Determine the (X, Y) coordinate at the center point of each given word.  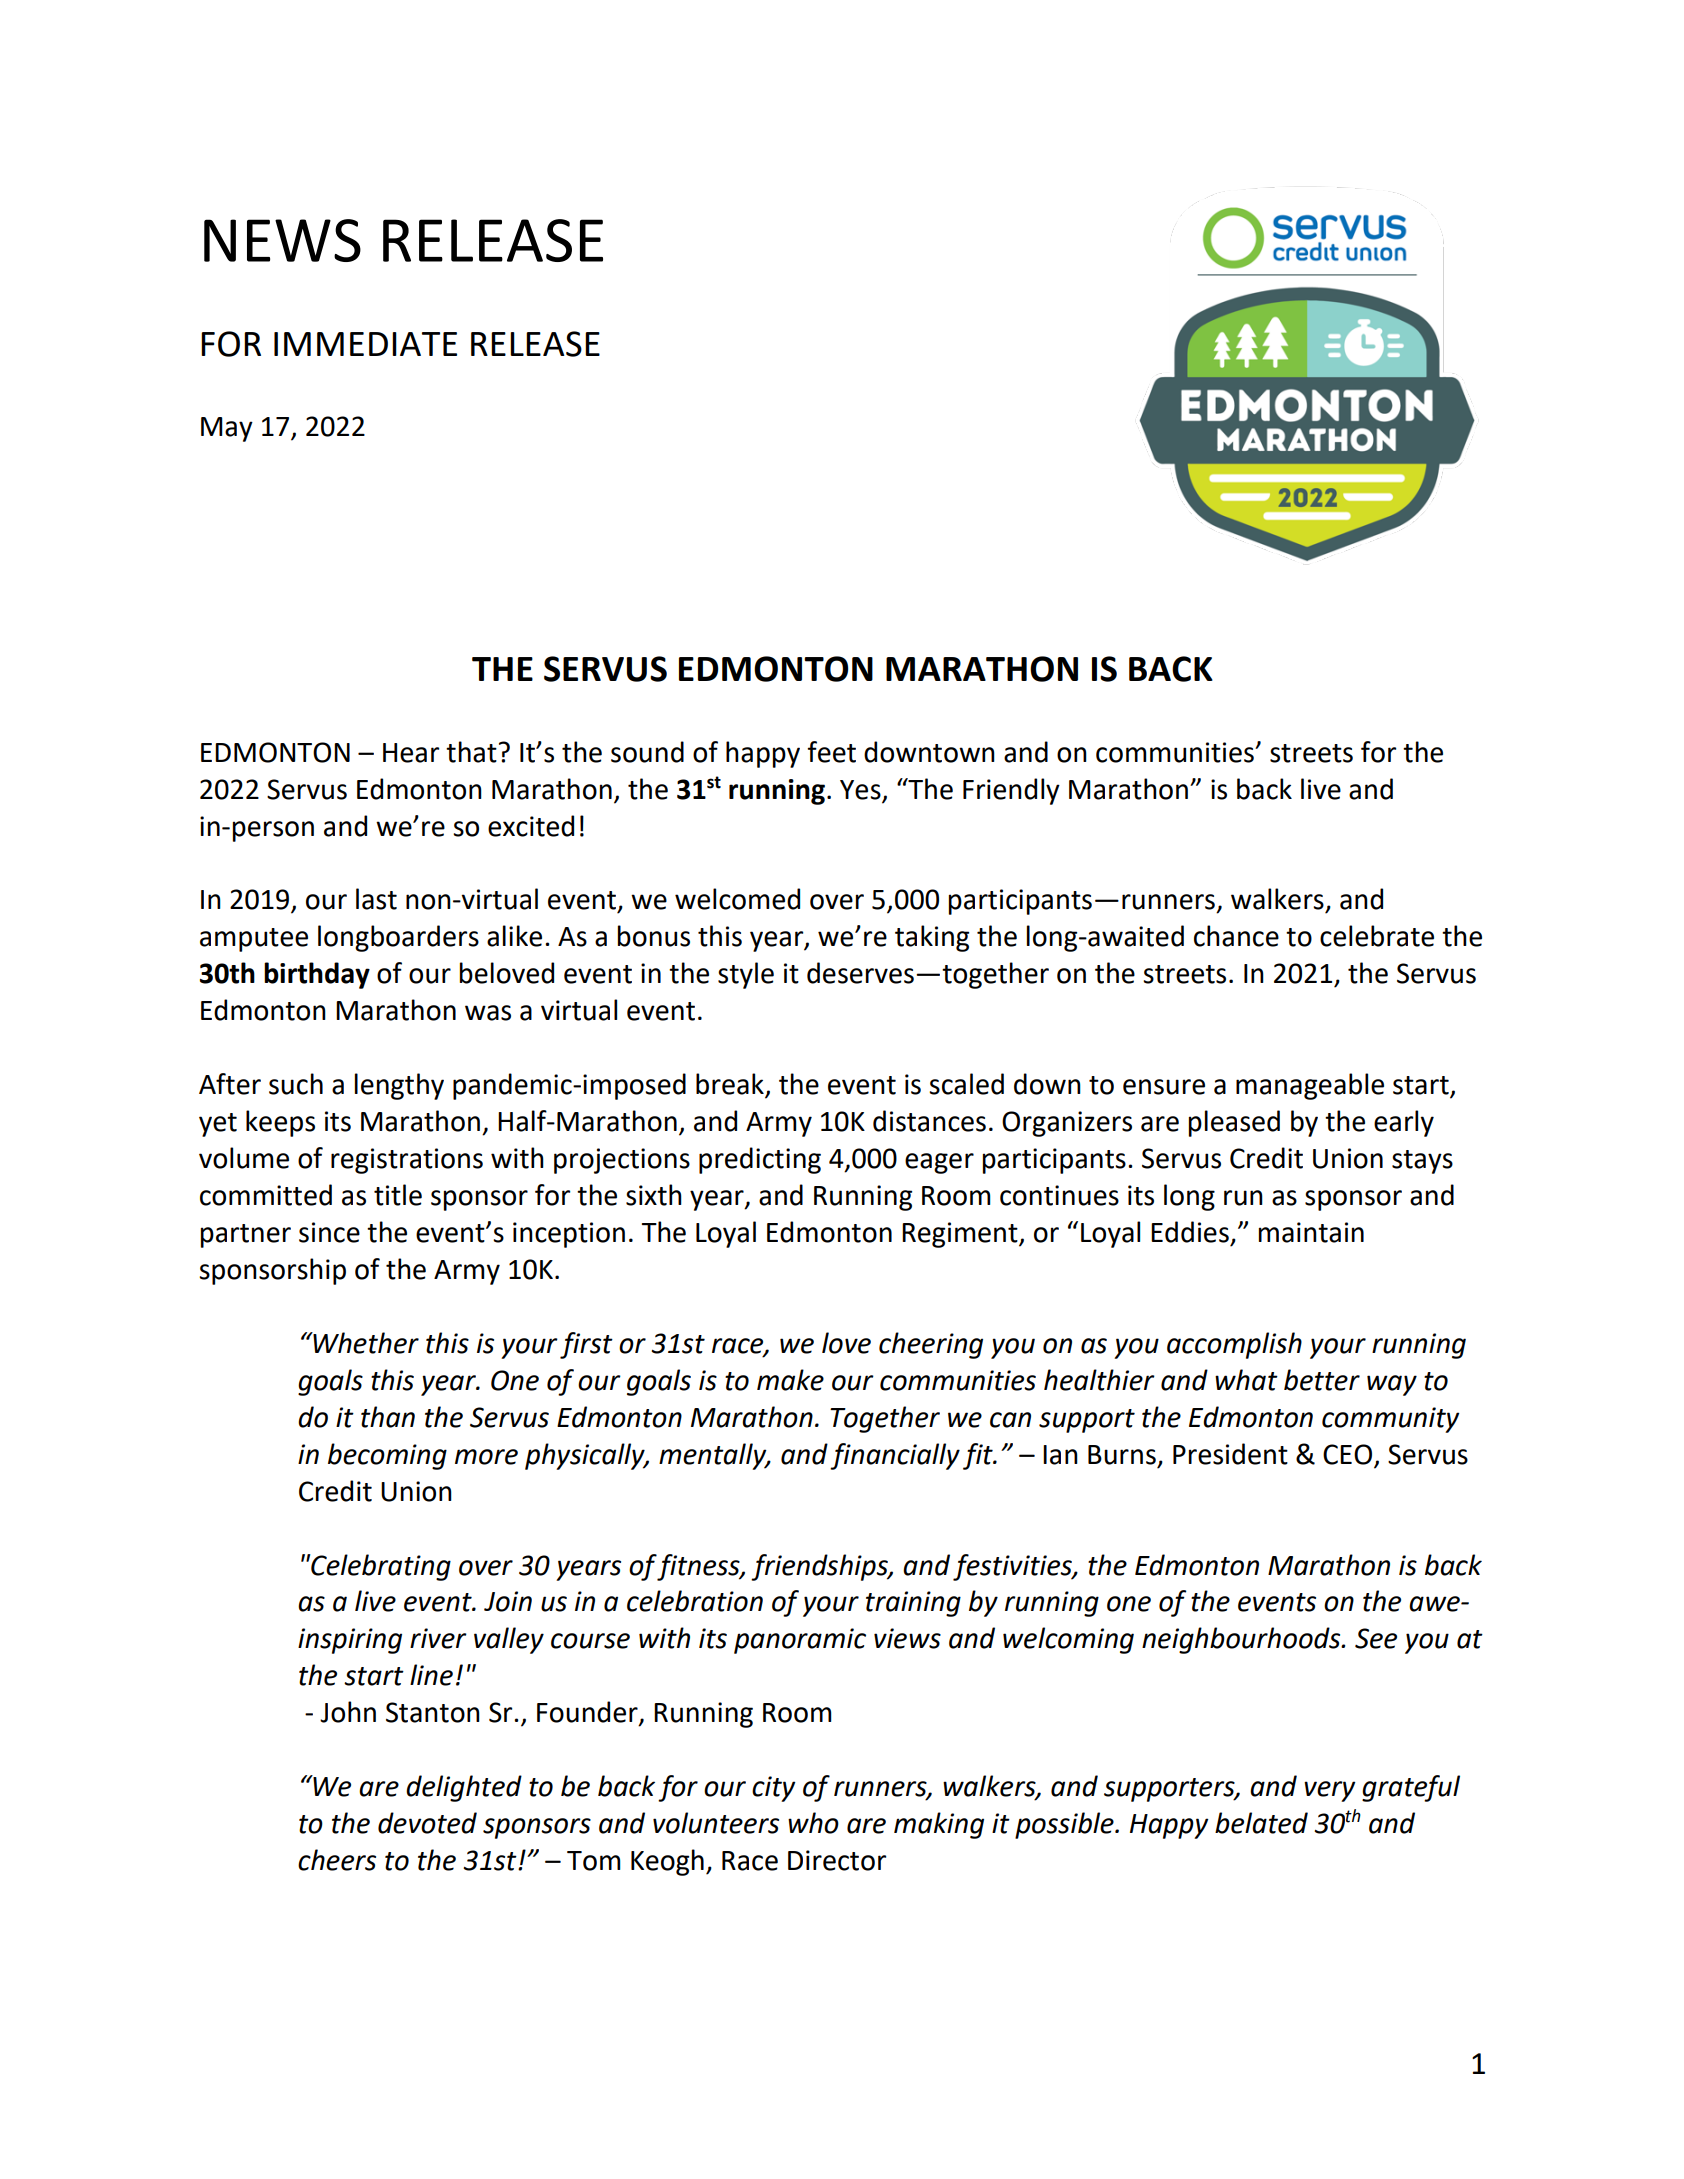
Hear (411, 753)
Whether (365, 1343)
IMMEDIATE (365, 344)
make (790, 1380)
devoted (427, 1823)
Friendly (1011, 791)
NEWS (282, 240)
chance (1236, 936)
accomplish (1234, 1345)
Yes (861, 791)
